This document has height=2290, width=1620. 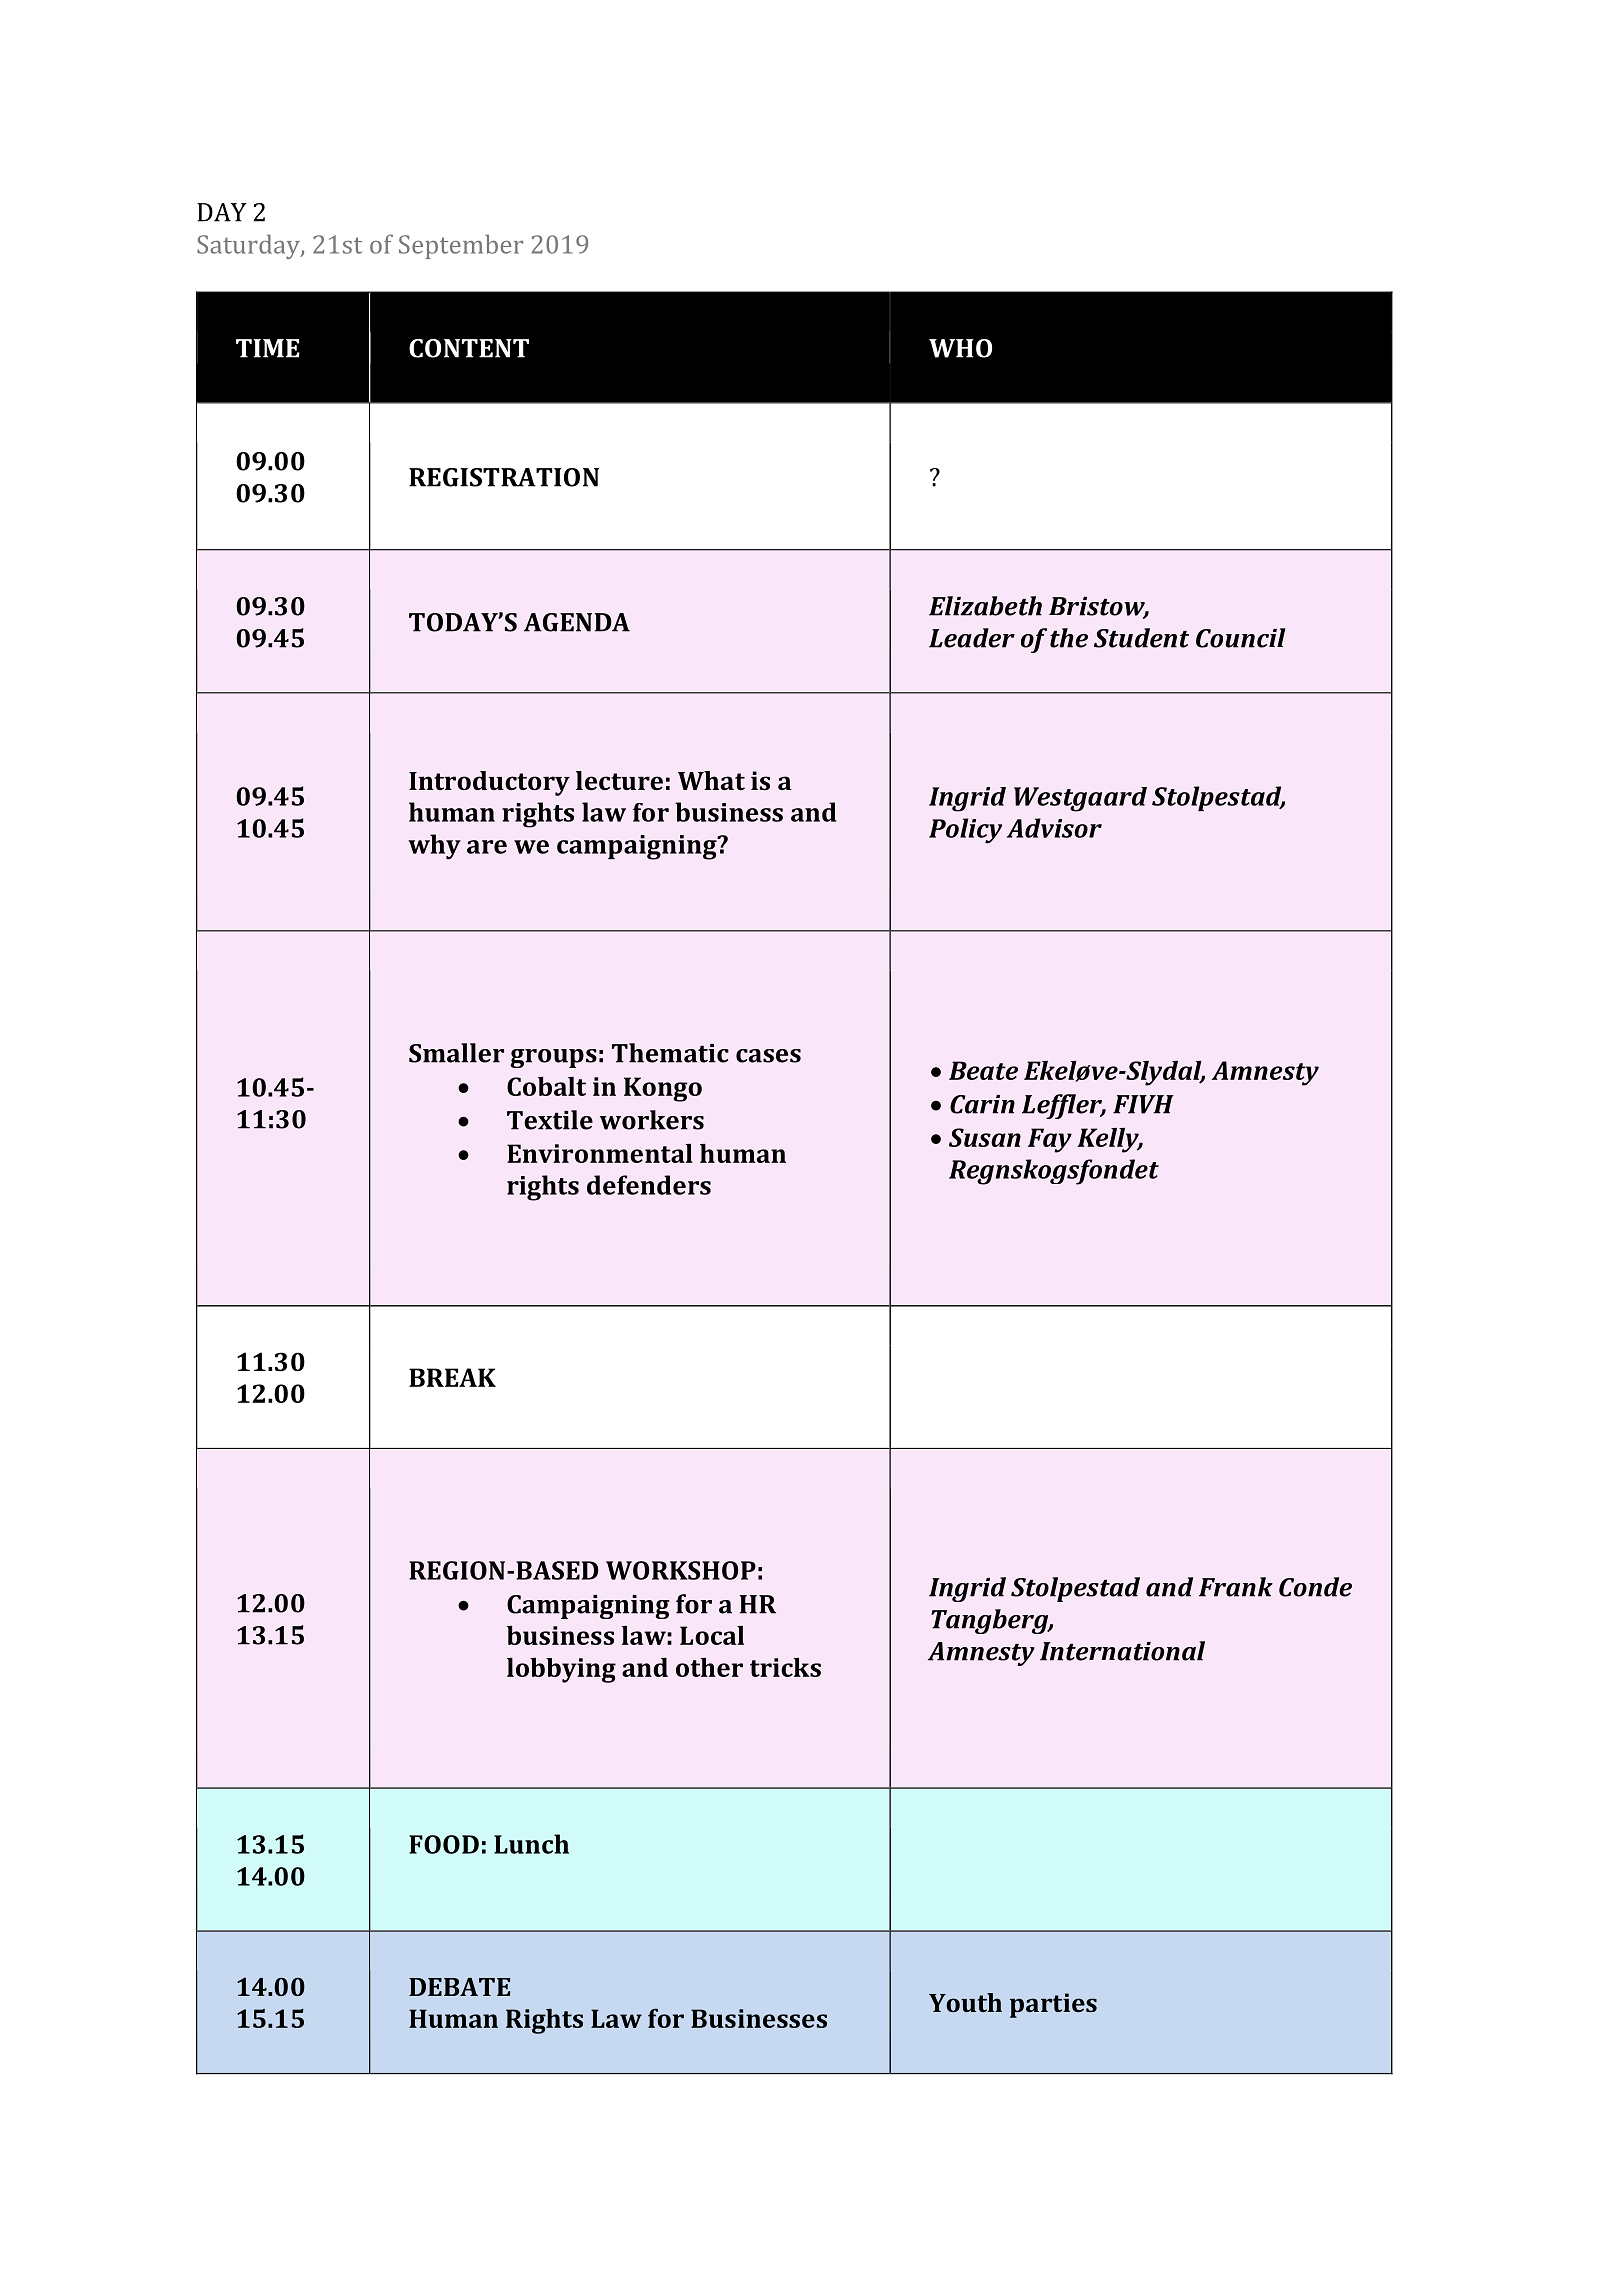 What do you see at coordinates (681, 1570) in the document?
I see `WORKSHOP` at bounding box center [681, 1570].
